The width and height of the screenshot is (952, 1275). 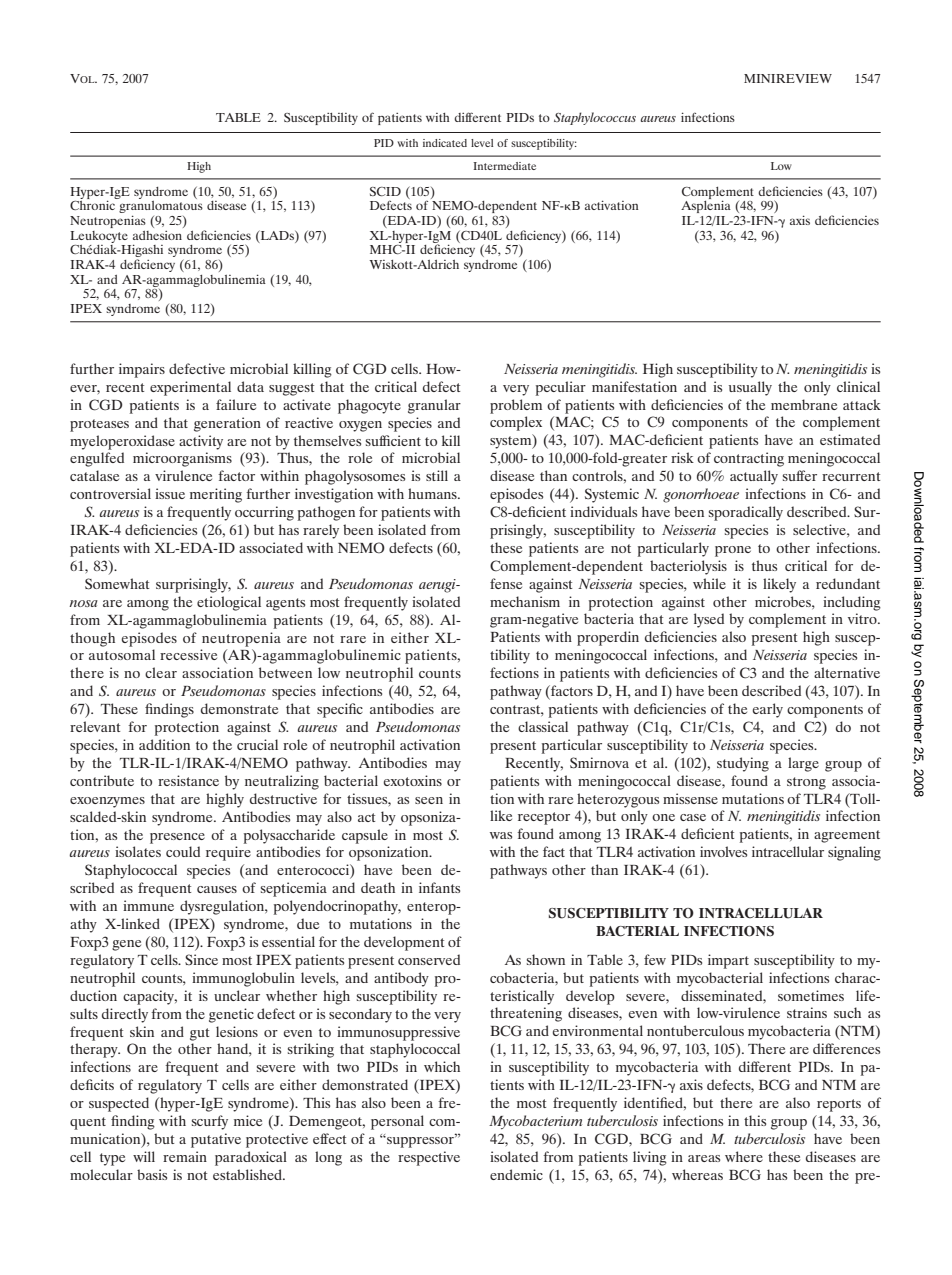 What do you see at coordinates (723, 851) in the screenshot?
I see `involves` at bounding box center [723, 851].
